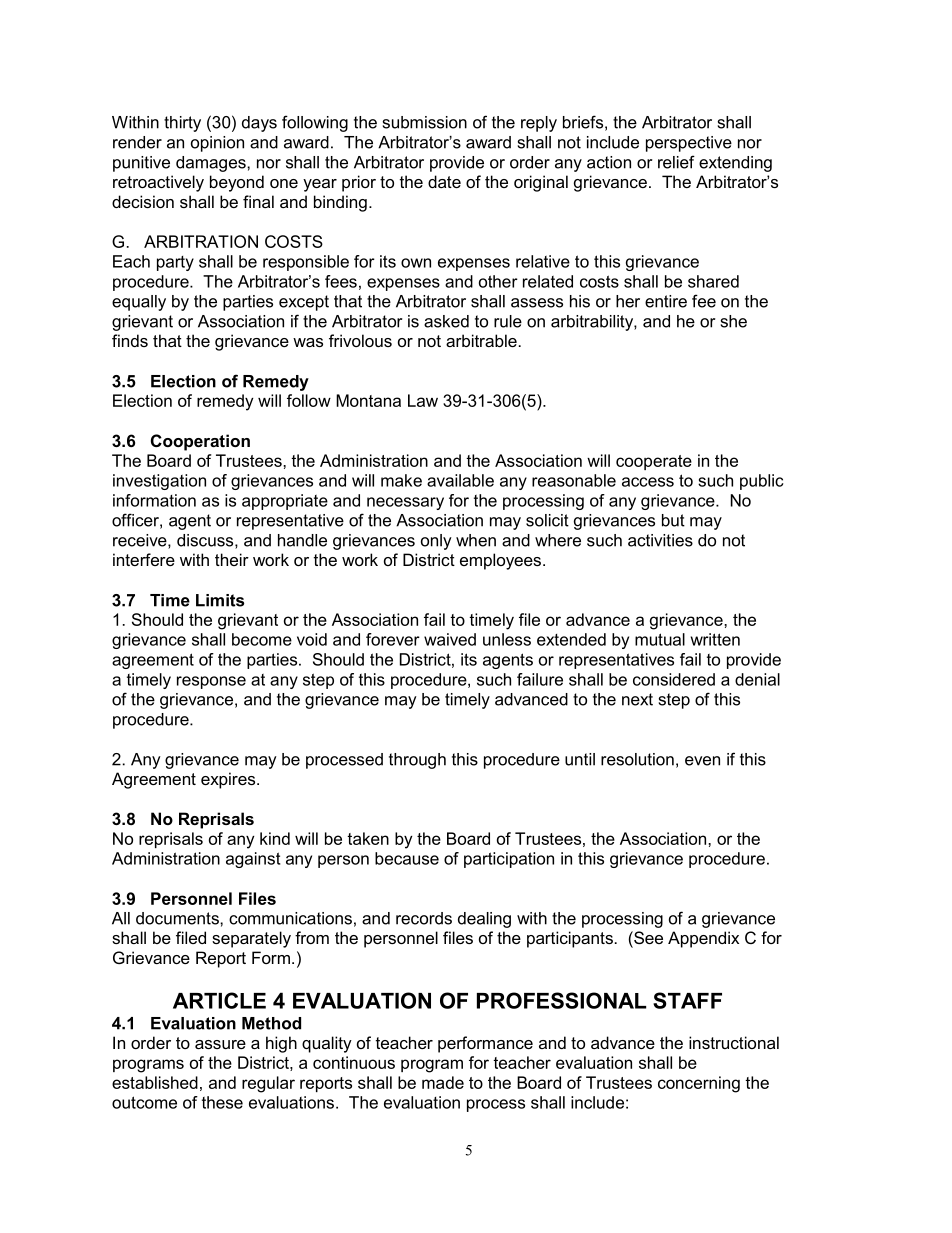 Image resolution: width=952 pixels, height=1233 pixels. I want to click on Limits, so click(220, 600).
